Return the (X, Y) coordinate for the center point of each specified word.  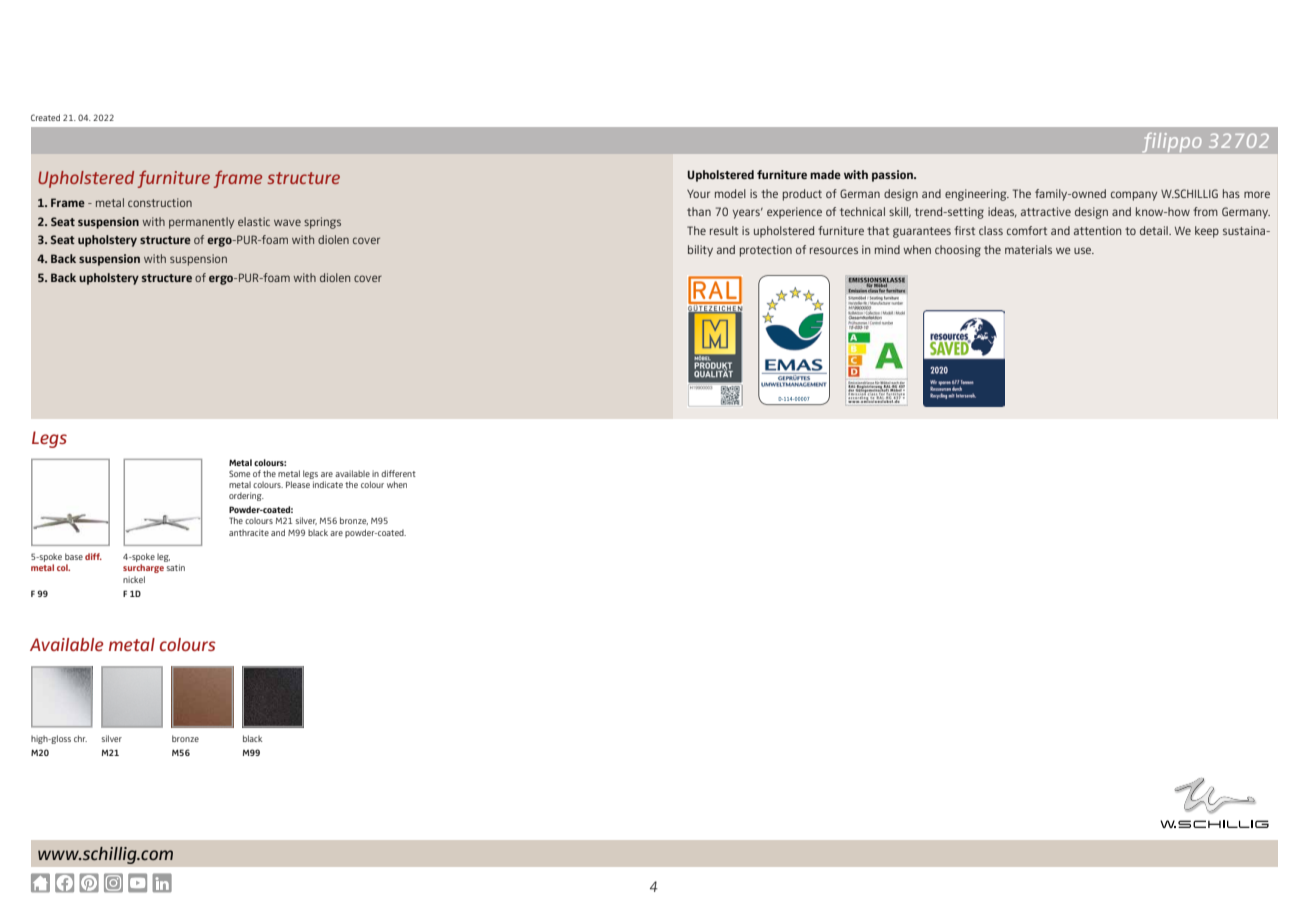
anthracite (249, 532)
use (1084, 250)
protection (766, 251)
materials (1028, 249)
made (825, 174)
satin (175, 567)
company (1134, 196)
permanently (201, 223)
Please (298, 484)
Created (45, 117)
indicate (328, 484)
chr (80, 738)
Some (239, 473)
